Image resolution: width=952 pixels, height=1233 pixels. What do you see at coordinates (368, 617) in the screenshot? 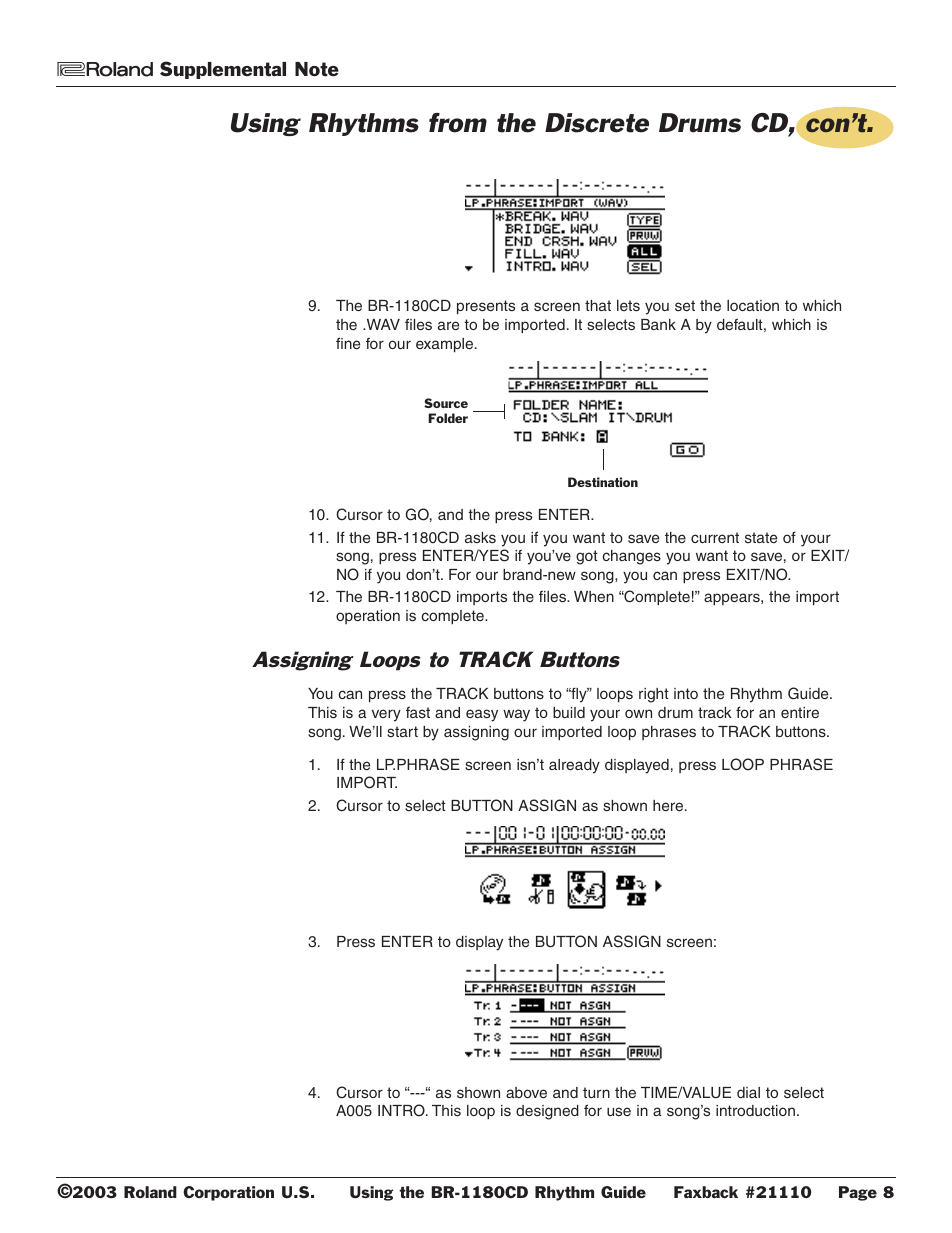
I see `operation` at bounding box center [368, 617].
